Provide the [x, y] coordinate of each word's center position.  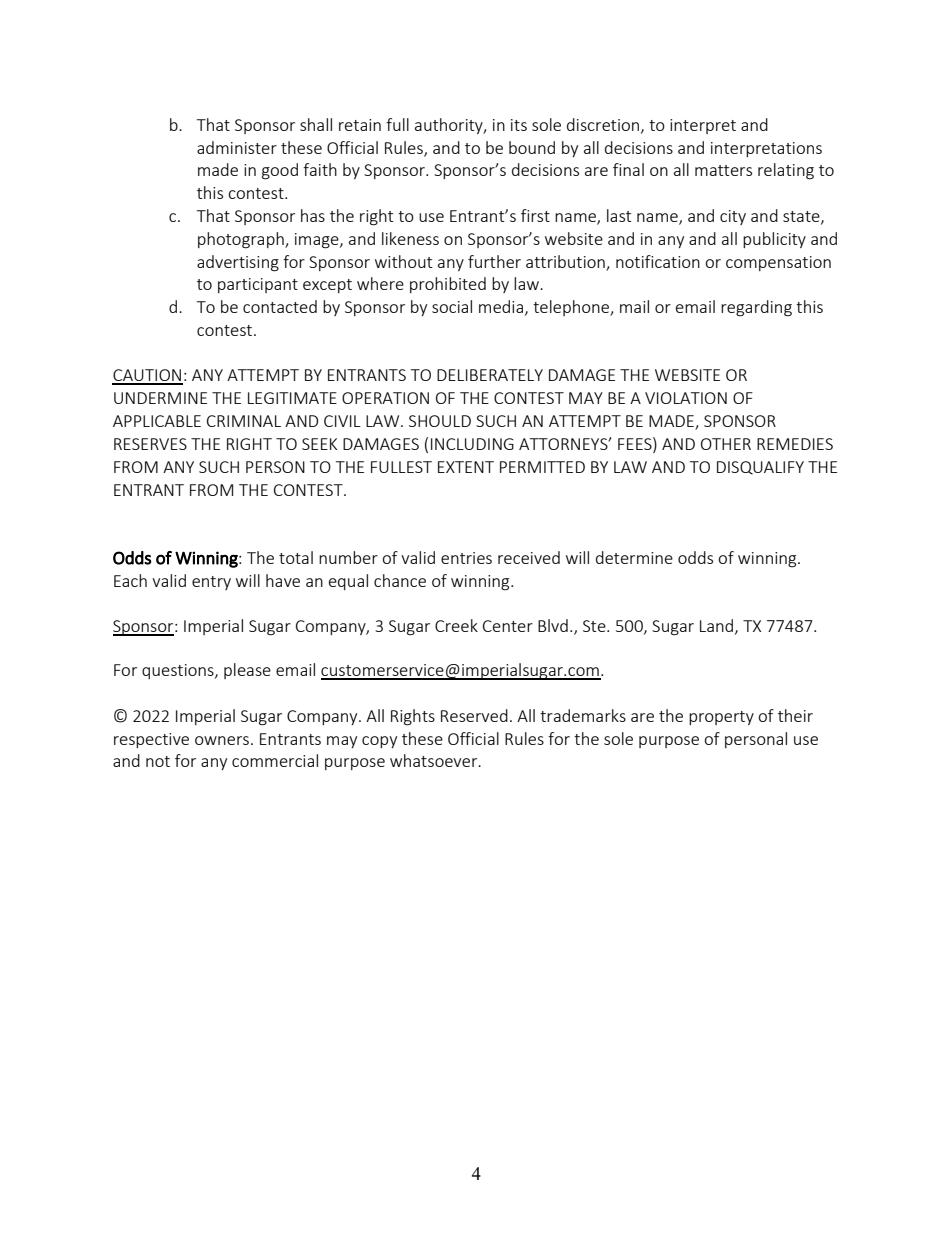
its [519, 125]
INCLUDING [472, 444]
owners [222, 740]
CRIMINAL [244, 421]
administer [237, 147]
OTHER [726, 444]
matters [723, 170]
